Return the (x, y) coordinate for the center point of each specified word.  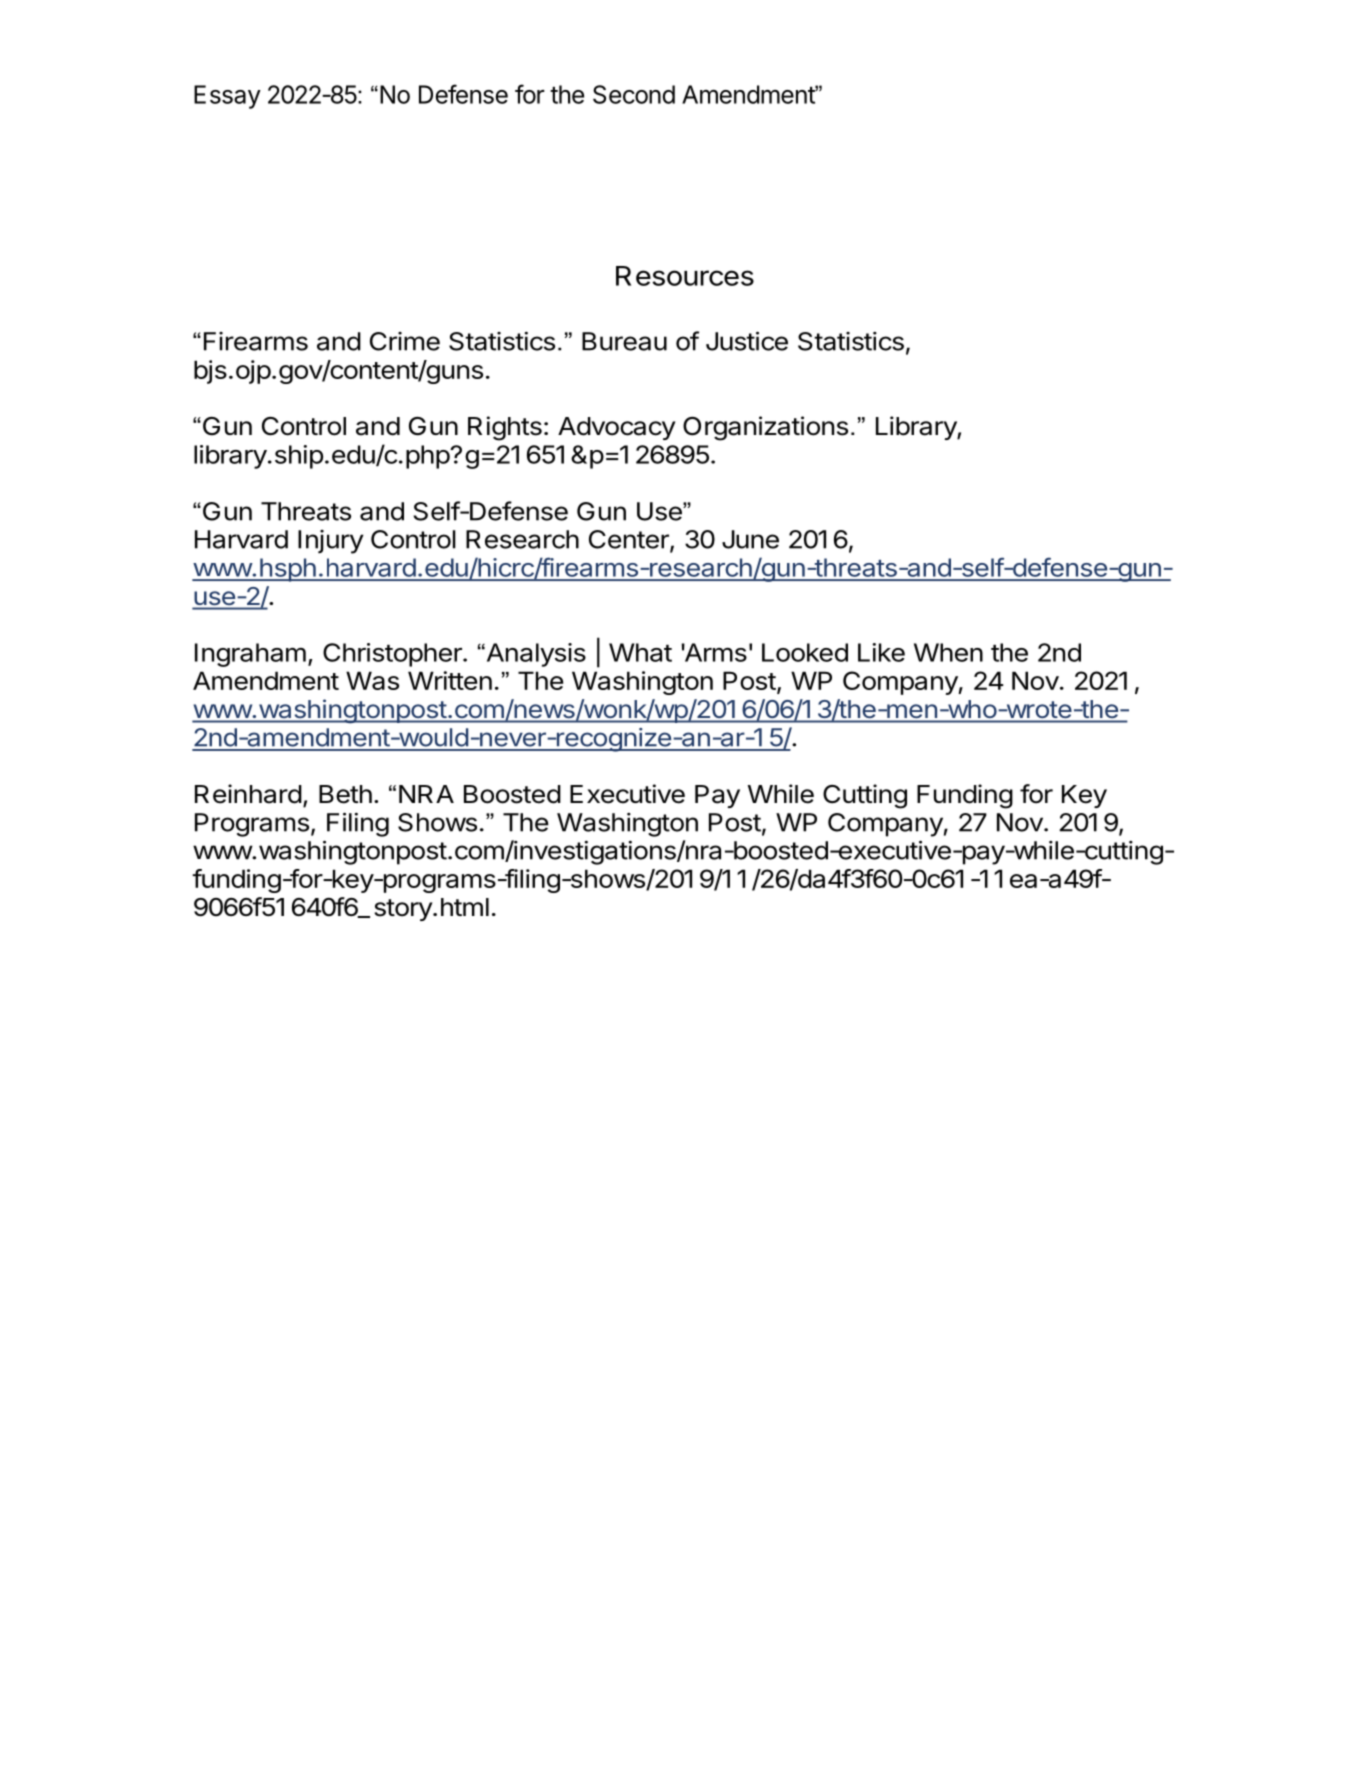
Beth (345, 794)
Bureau (624, 341)
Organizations (765, 428)
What (640, 652)
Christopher (393, 655)
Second (634, 94)
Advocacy (617, 428)
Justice (747, 341)
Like (881, 652)
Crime (405, 341)
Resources (685, 276)
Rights (505, 428)
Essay (227, 97)
